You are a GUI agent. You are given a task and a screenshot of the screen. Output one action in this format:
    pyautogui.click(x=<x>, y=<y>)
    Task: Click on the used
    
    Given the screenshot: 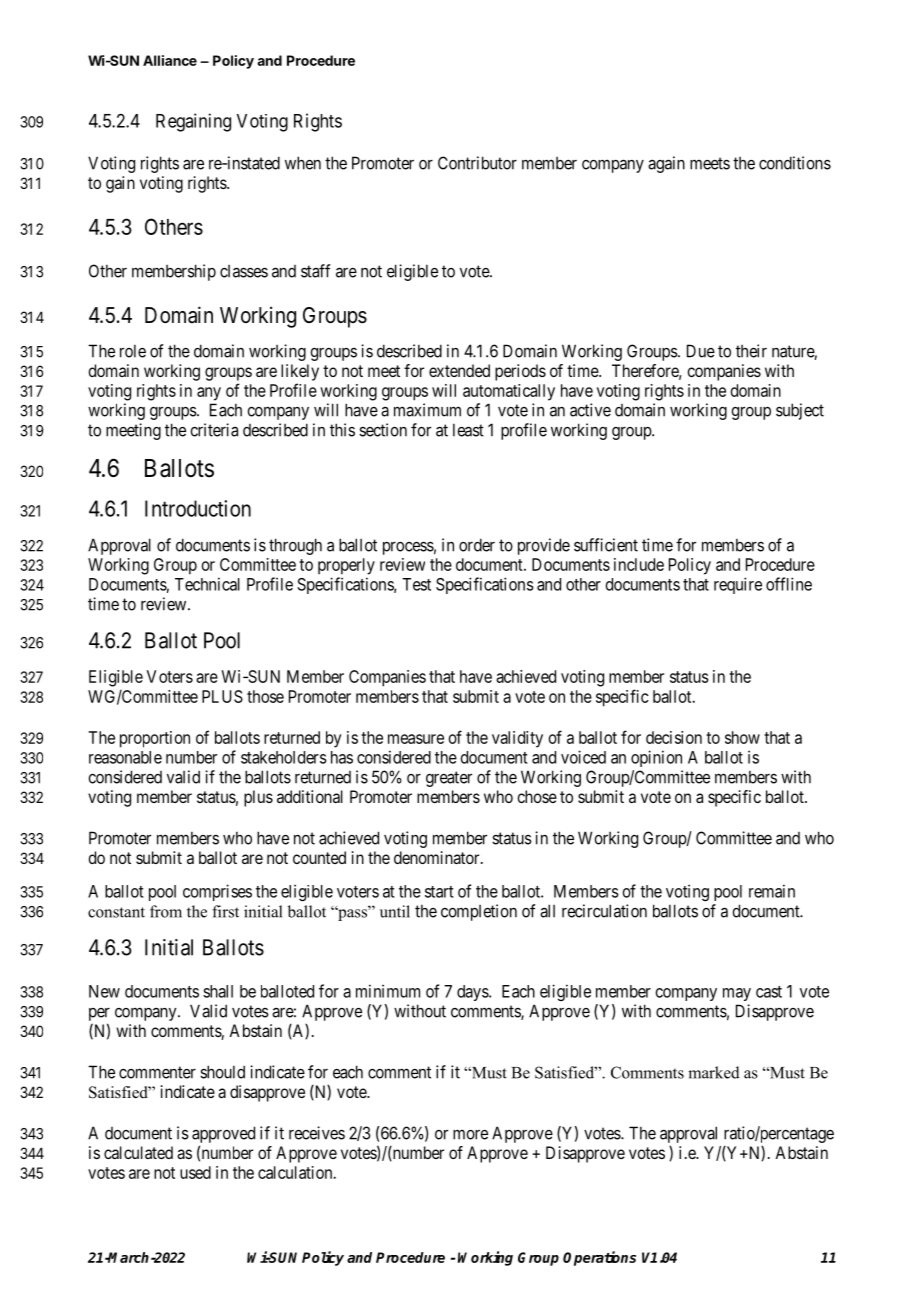 What is the action you would take?
    pyautogui.click(x=195, y=1172)
